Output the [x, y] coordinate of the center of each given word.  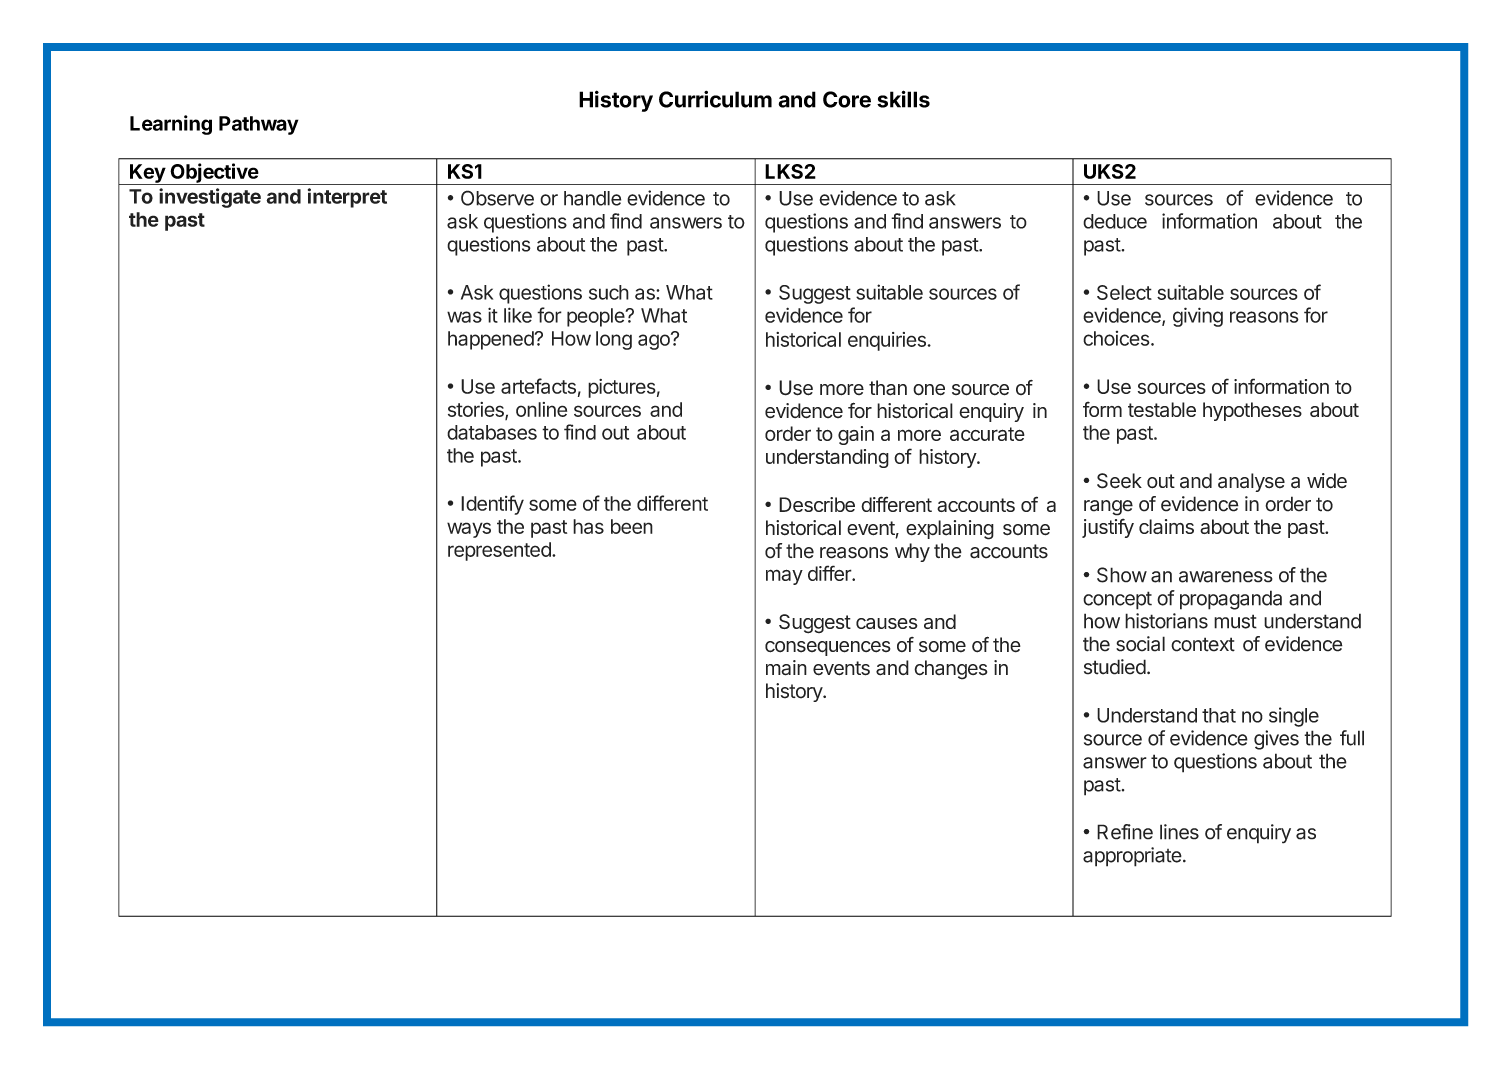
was [464, 317]
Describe [817, 504]
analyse [1251, 482]
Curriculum [715, 99]
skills [903, 99]
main [786, 668]
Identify [492, 505]
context [1203, 644]
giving [1198, 317]
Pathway [258, 125]
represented [500, 551]
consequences [828, 648]
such [609, 292]
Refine [1125, 832]
